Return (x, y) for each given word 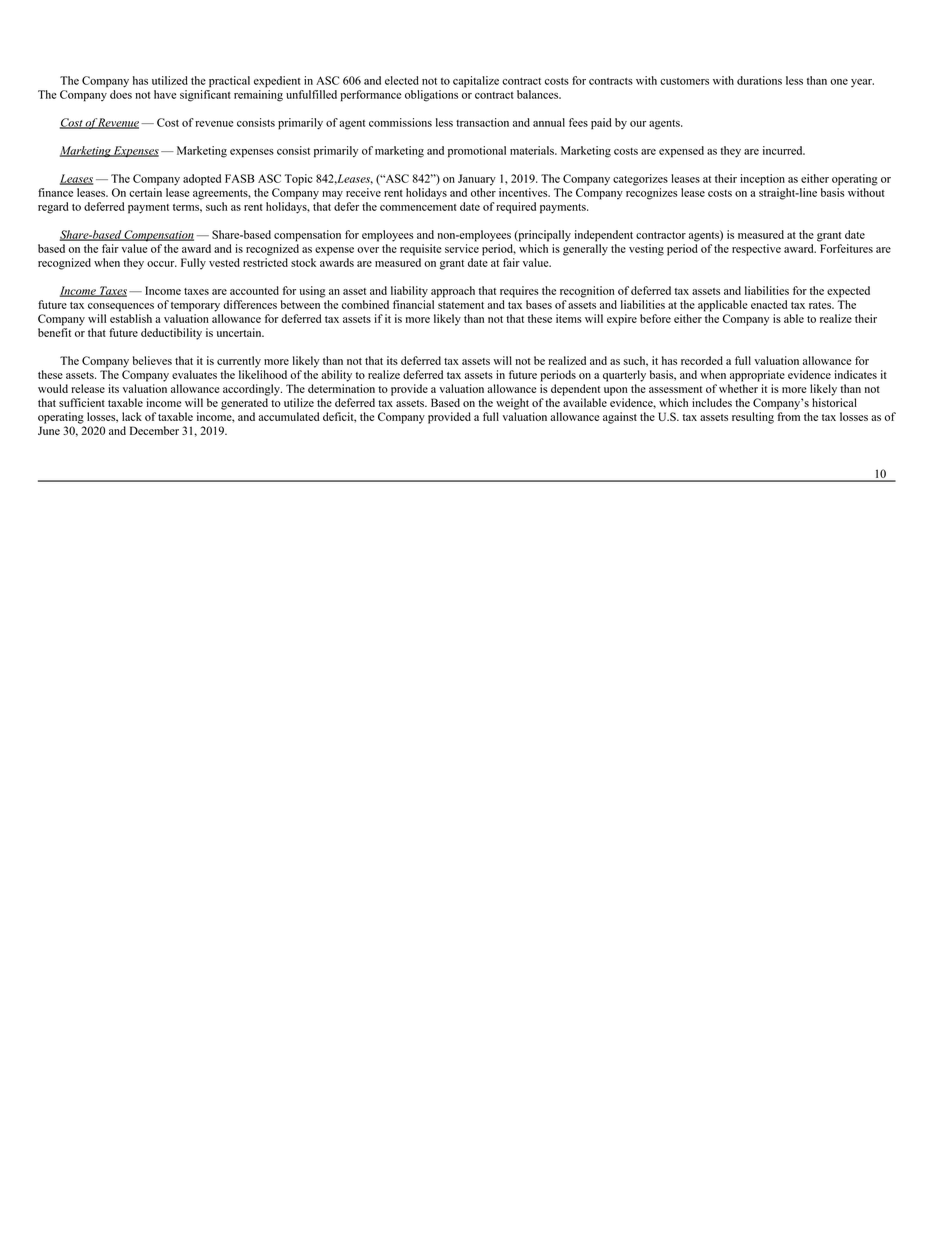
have (165, 94)
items (569, 318)
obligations (431, 96)
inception (762, 180)
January (477, 180)
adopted (202, 180)
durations (759, 80)
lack (132, 416)
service (462, 248)
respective (756, 250)
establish (131, 318)
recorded (702, 360)
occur (162, 264)
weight (512, 404)
